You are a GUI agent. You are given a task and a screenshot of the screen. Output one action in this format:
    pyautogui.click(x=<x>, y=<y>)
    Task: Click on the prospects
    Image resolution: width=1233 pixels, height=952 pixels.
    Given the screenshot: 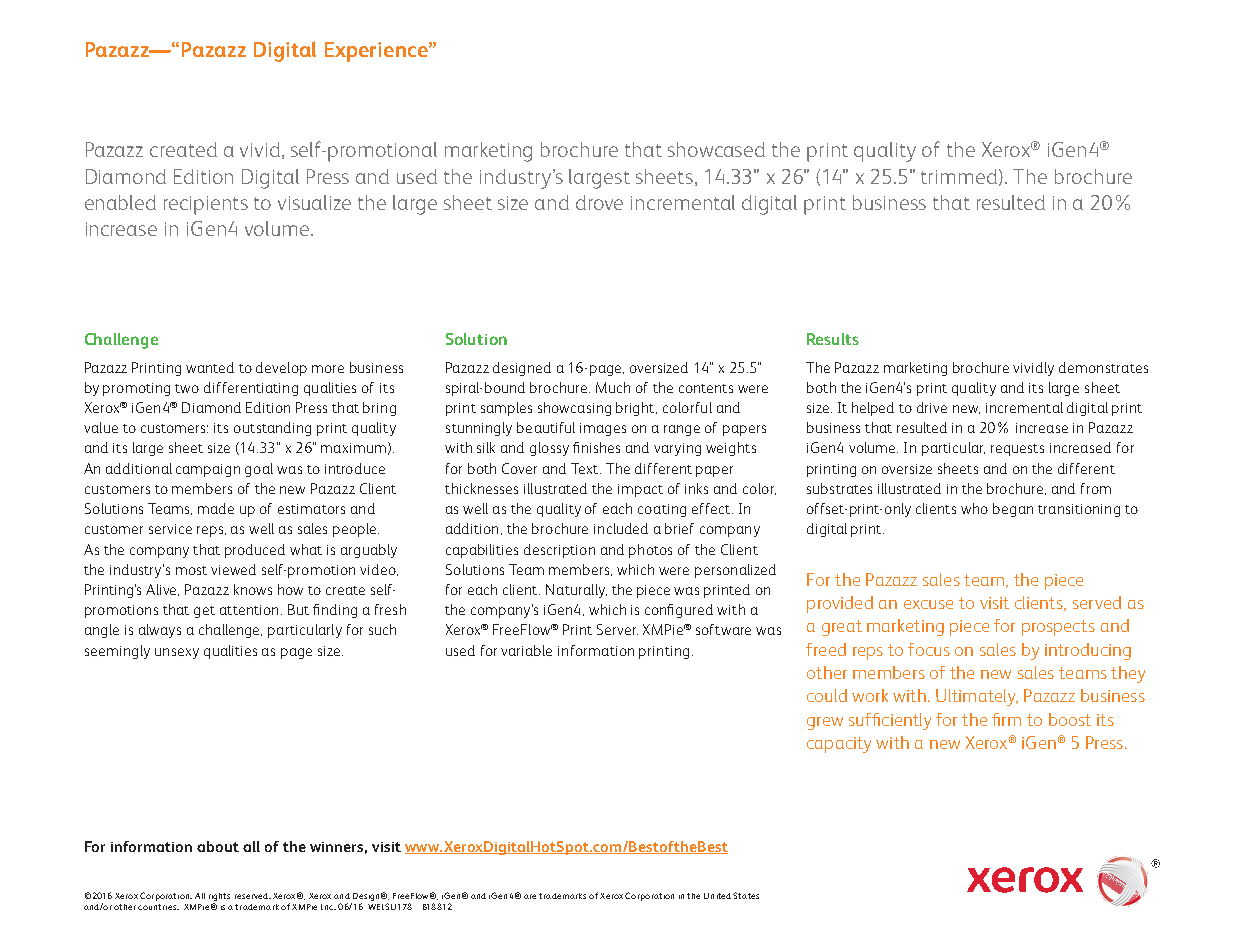 What is the action you would take?
    pyautogui.click(x=1058, y=628)
